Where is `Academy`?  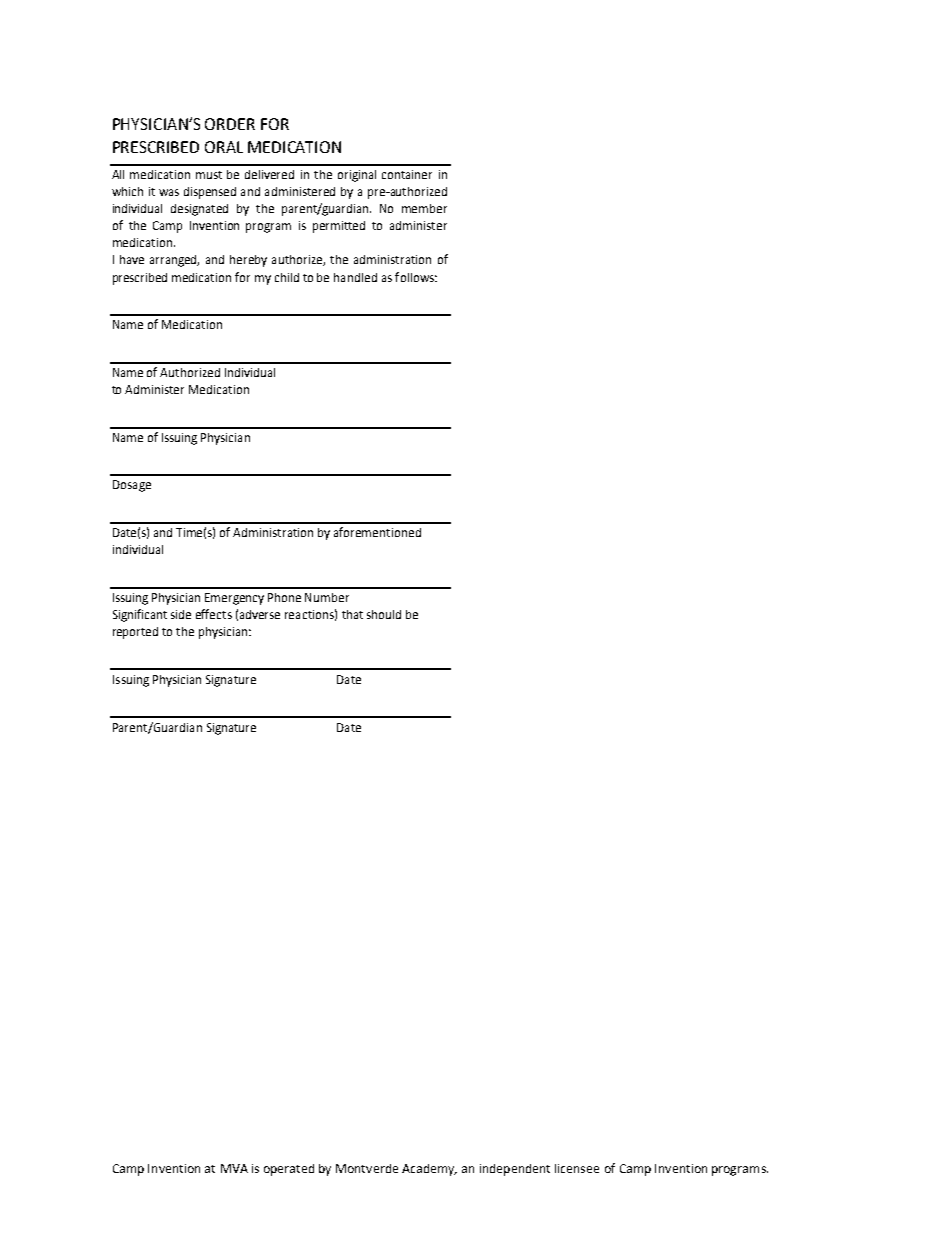 Academy is located at coordinates (429, 1170).
